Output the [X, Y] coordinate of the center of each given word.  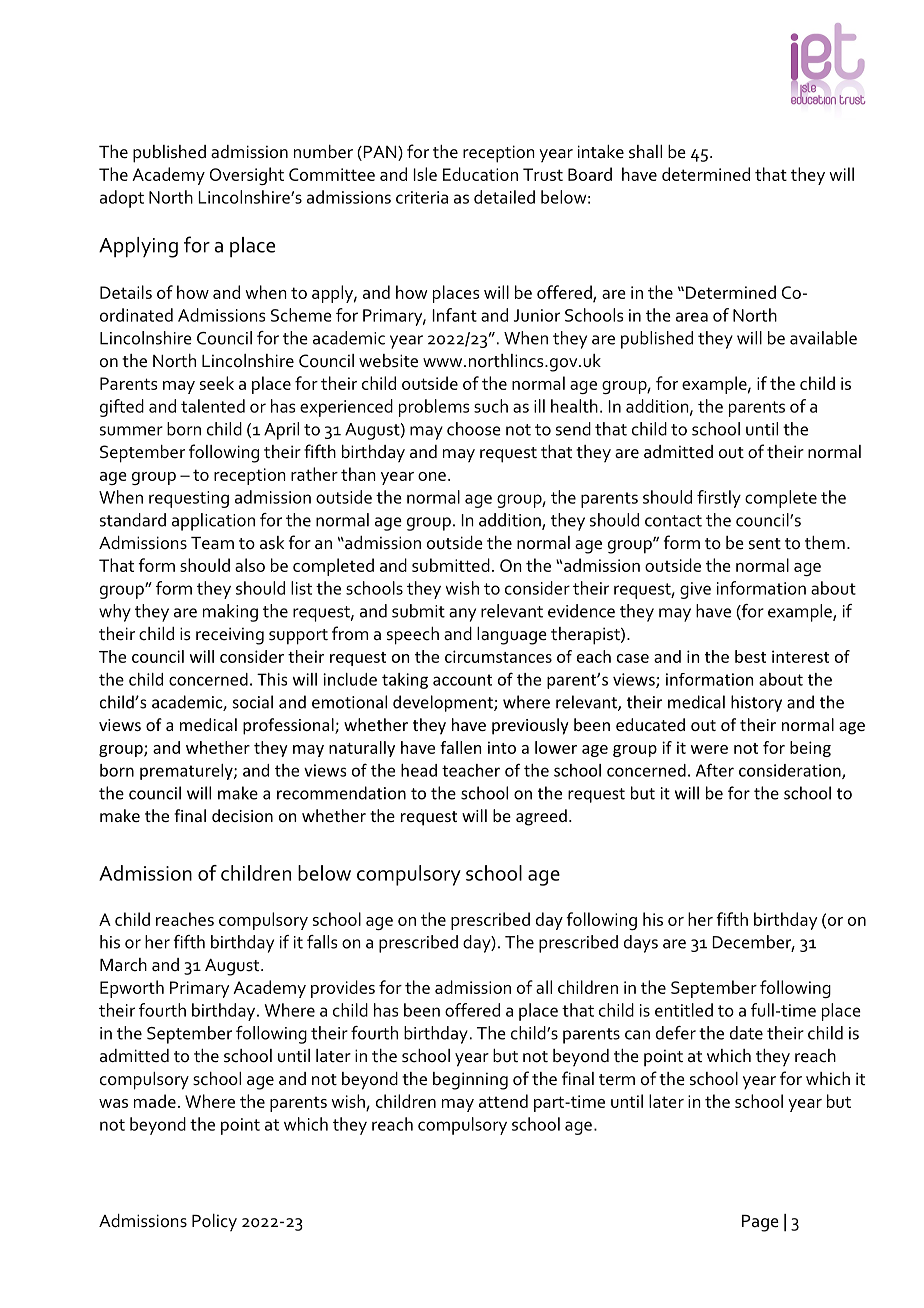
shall [645, 152]
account [462, 680]
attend [503, 1101]
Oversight [247, 176]
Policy [214, 1223]
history [756, 703]
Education [480, 174]
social [253, 702]
